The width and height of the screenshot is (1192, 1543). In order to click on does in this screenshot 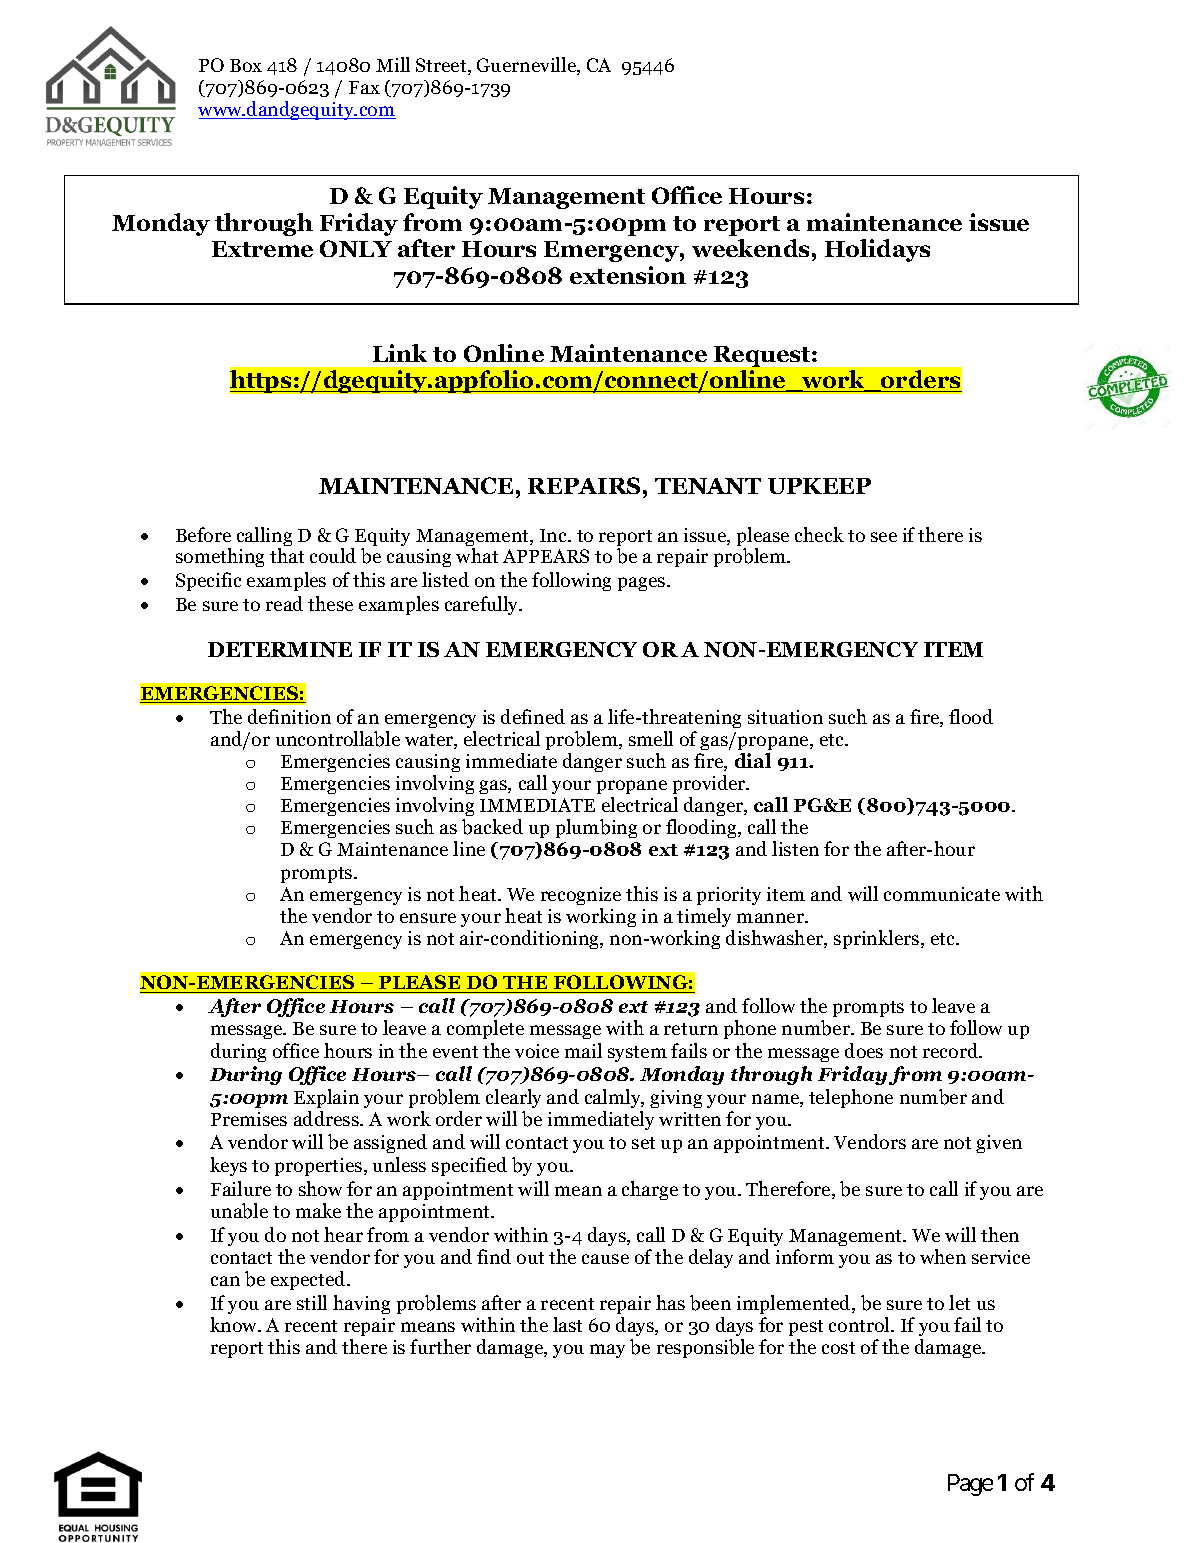, I will do `click(864, 1050)`.
